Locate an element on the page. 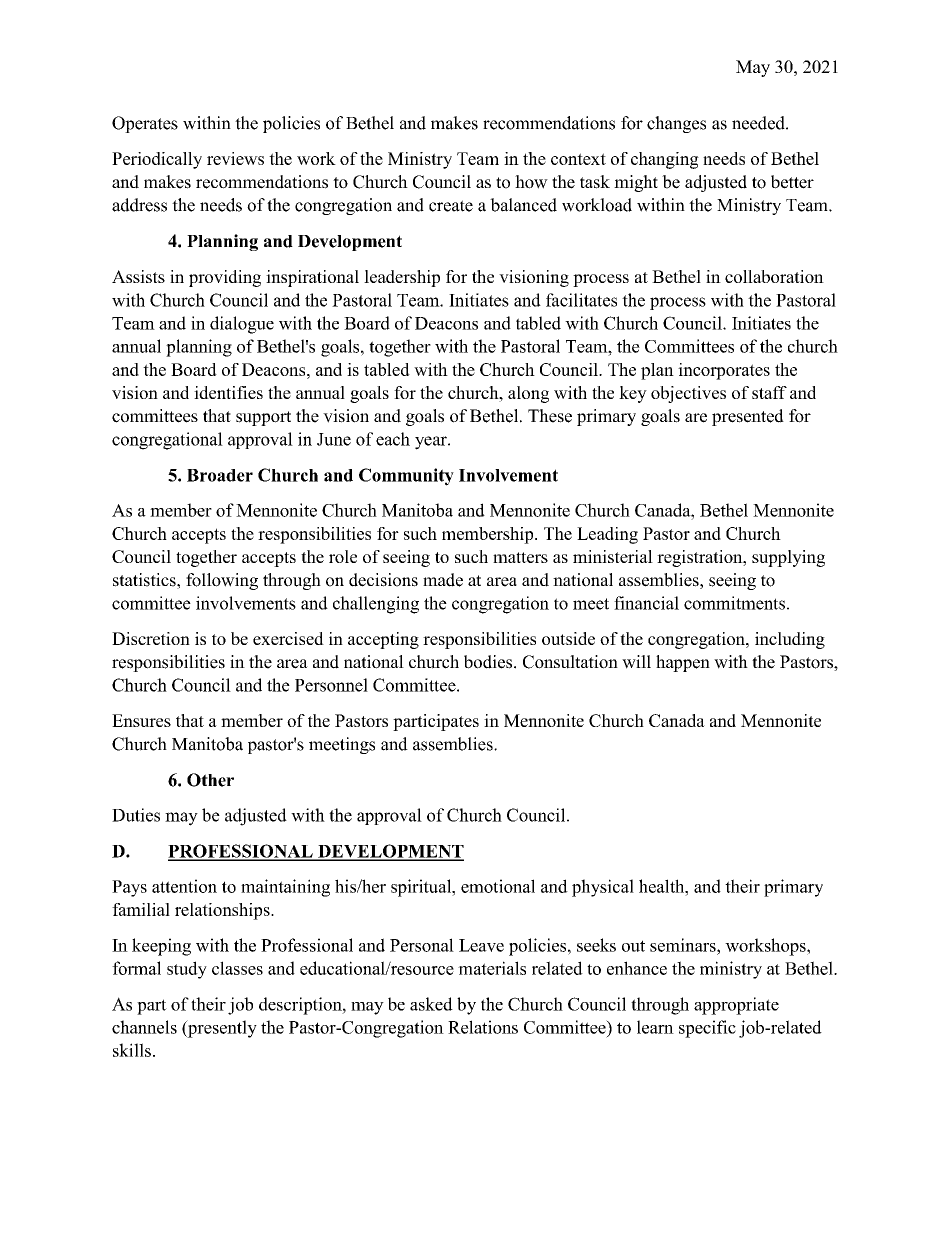  create is located at coordinates (451, 206).
